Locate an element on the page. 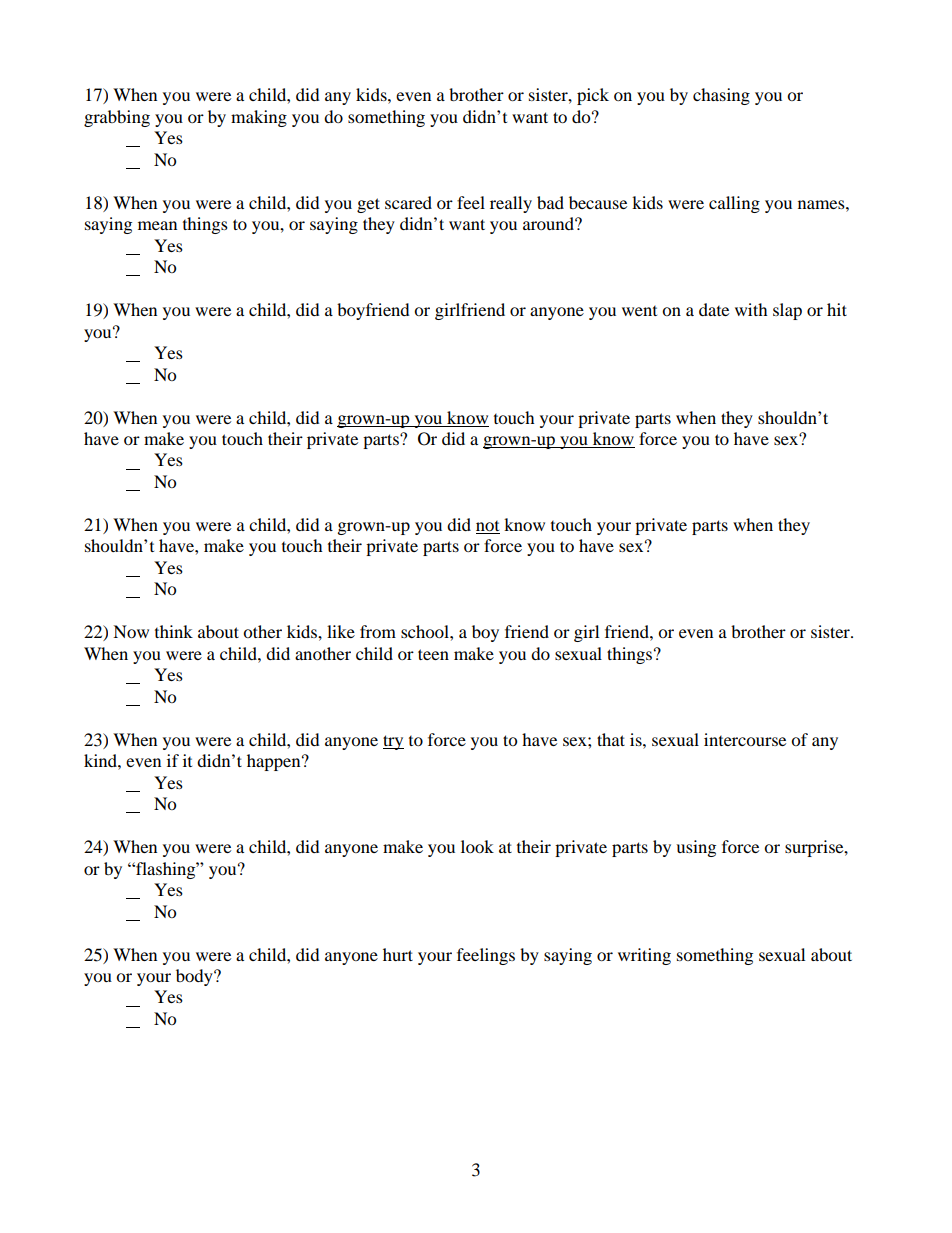 This document has height=1233, width=952. went is located at coordinates (639, 311).
